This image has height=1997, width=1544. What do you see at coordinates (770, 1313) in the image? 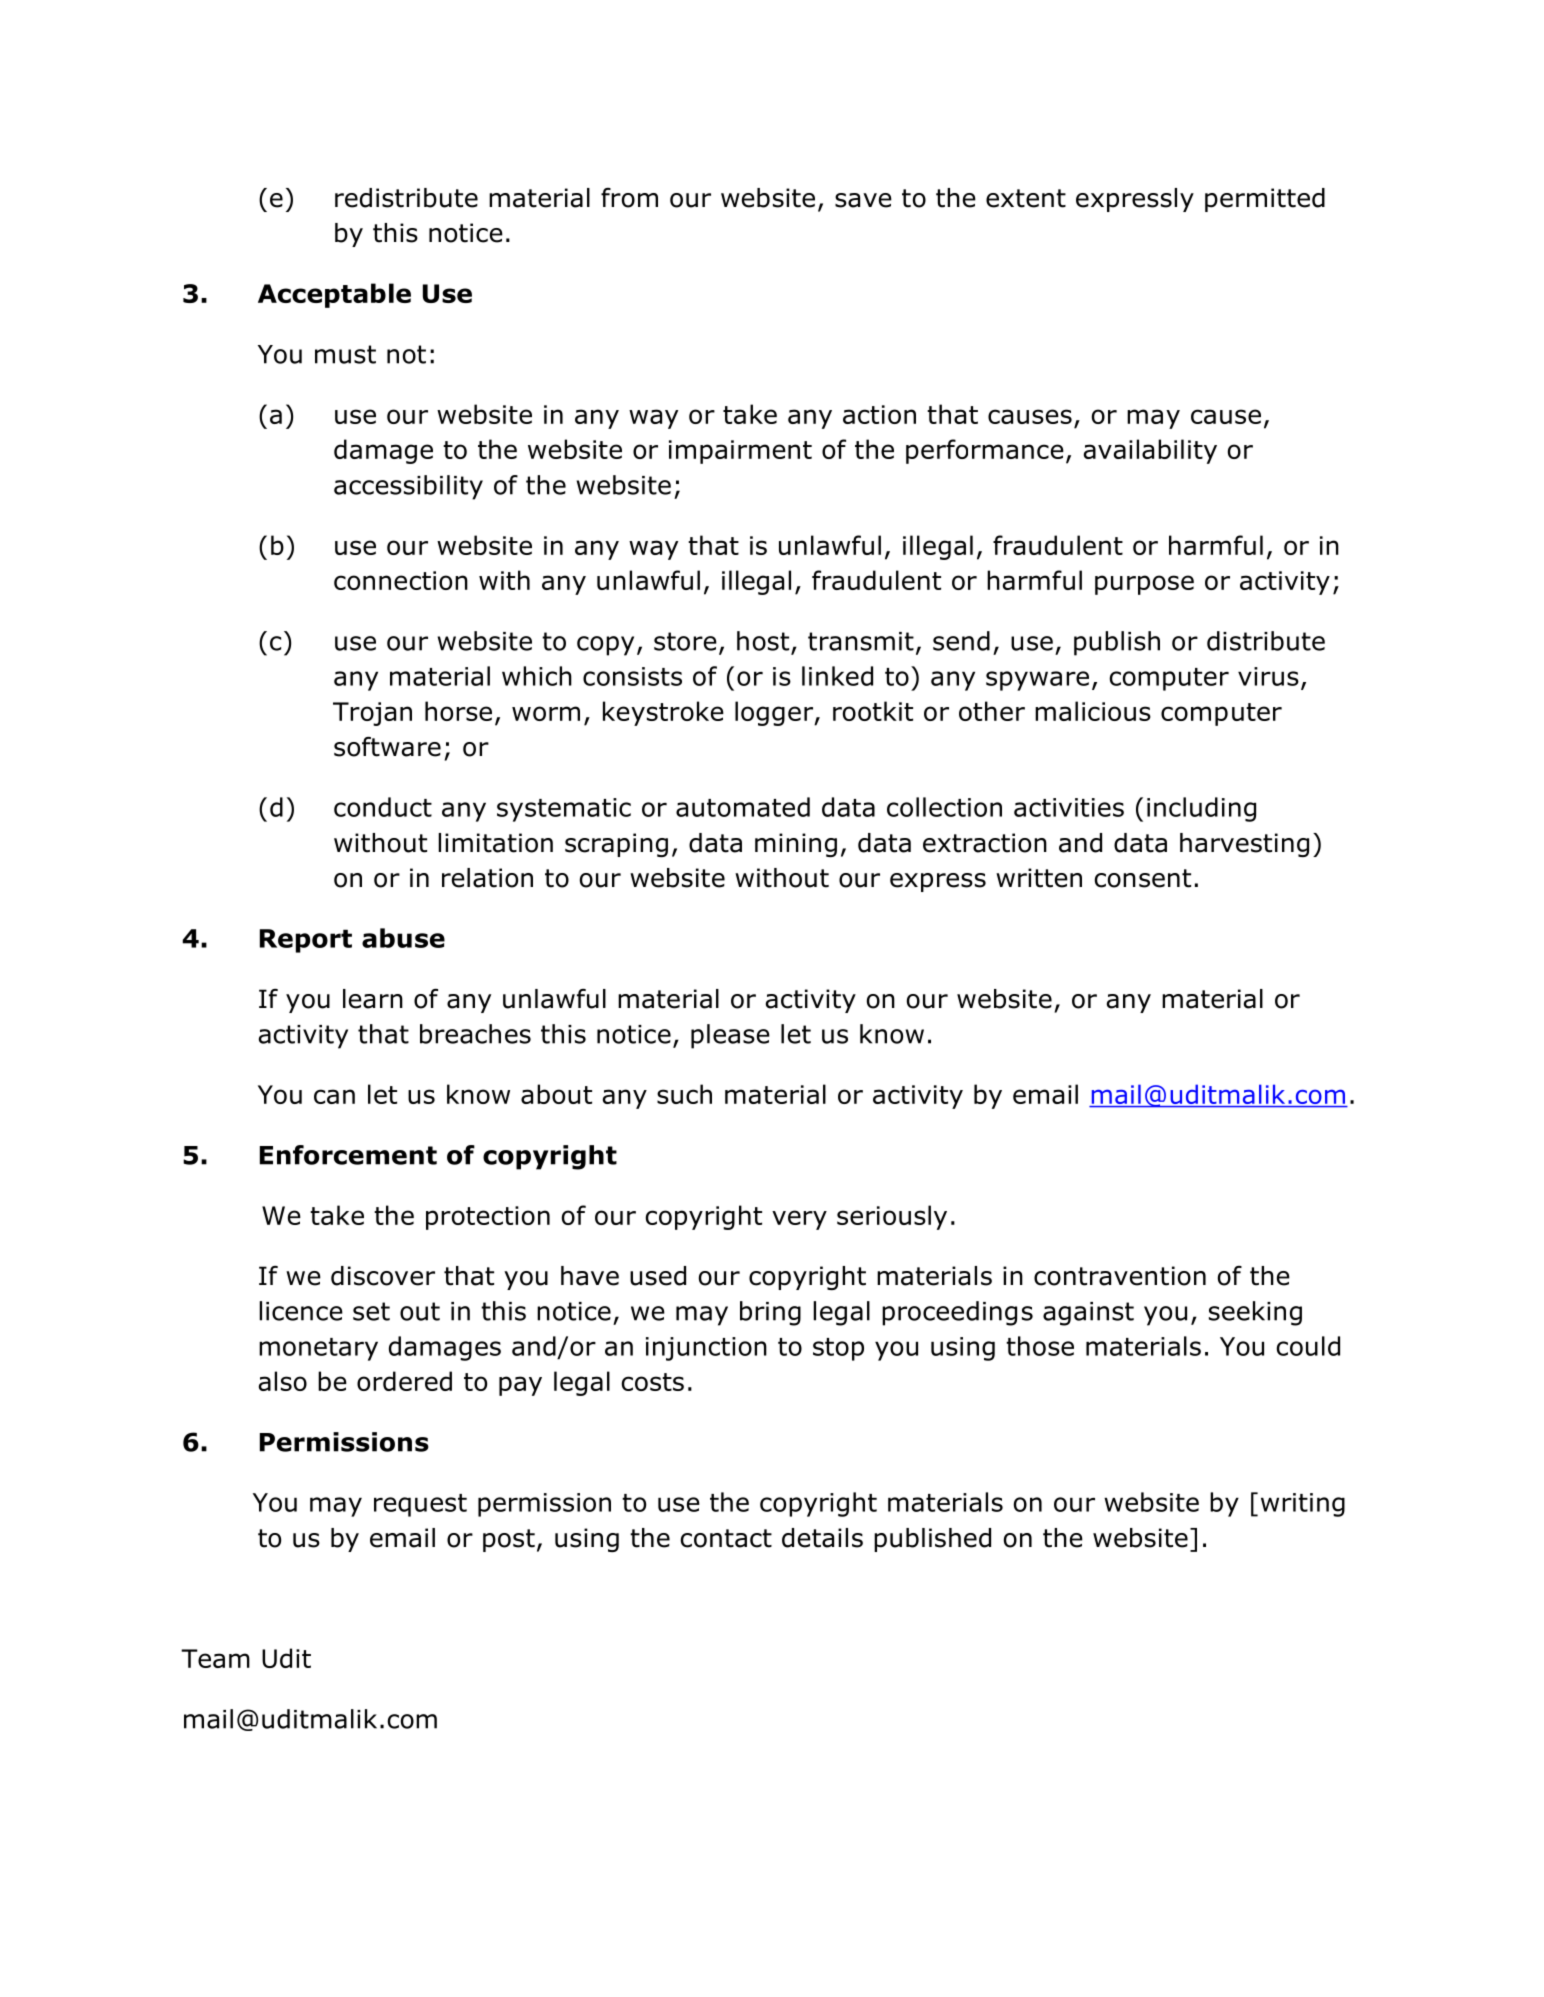
I see `bring` at bounding box center [770, 1313].
